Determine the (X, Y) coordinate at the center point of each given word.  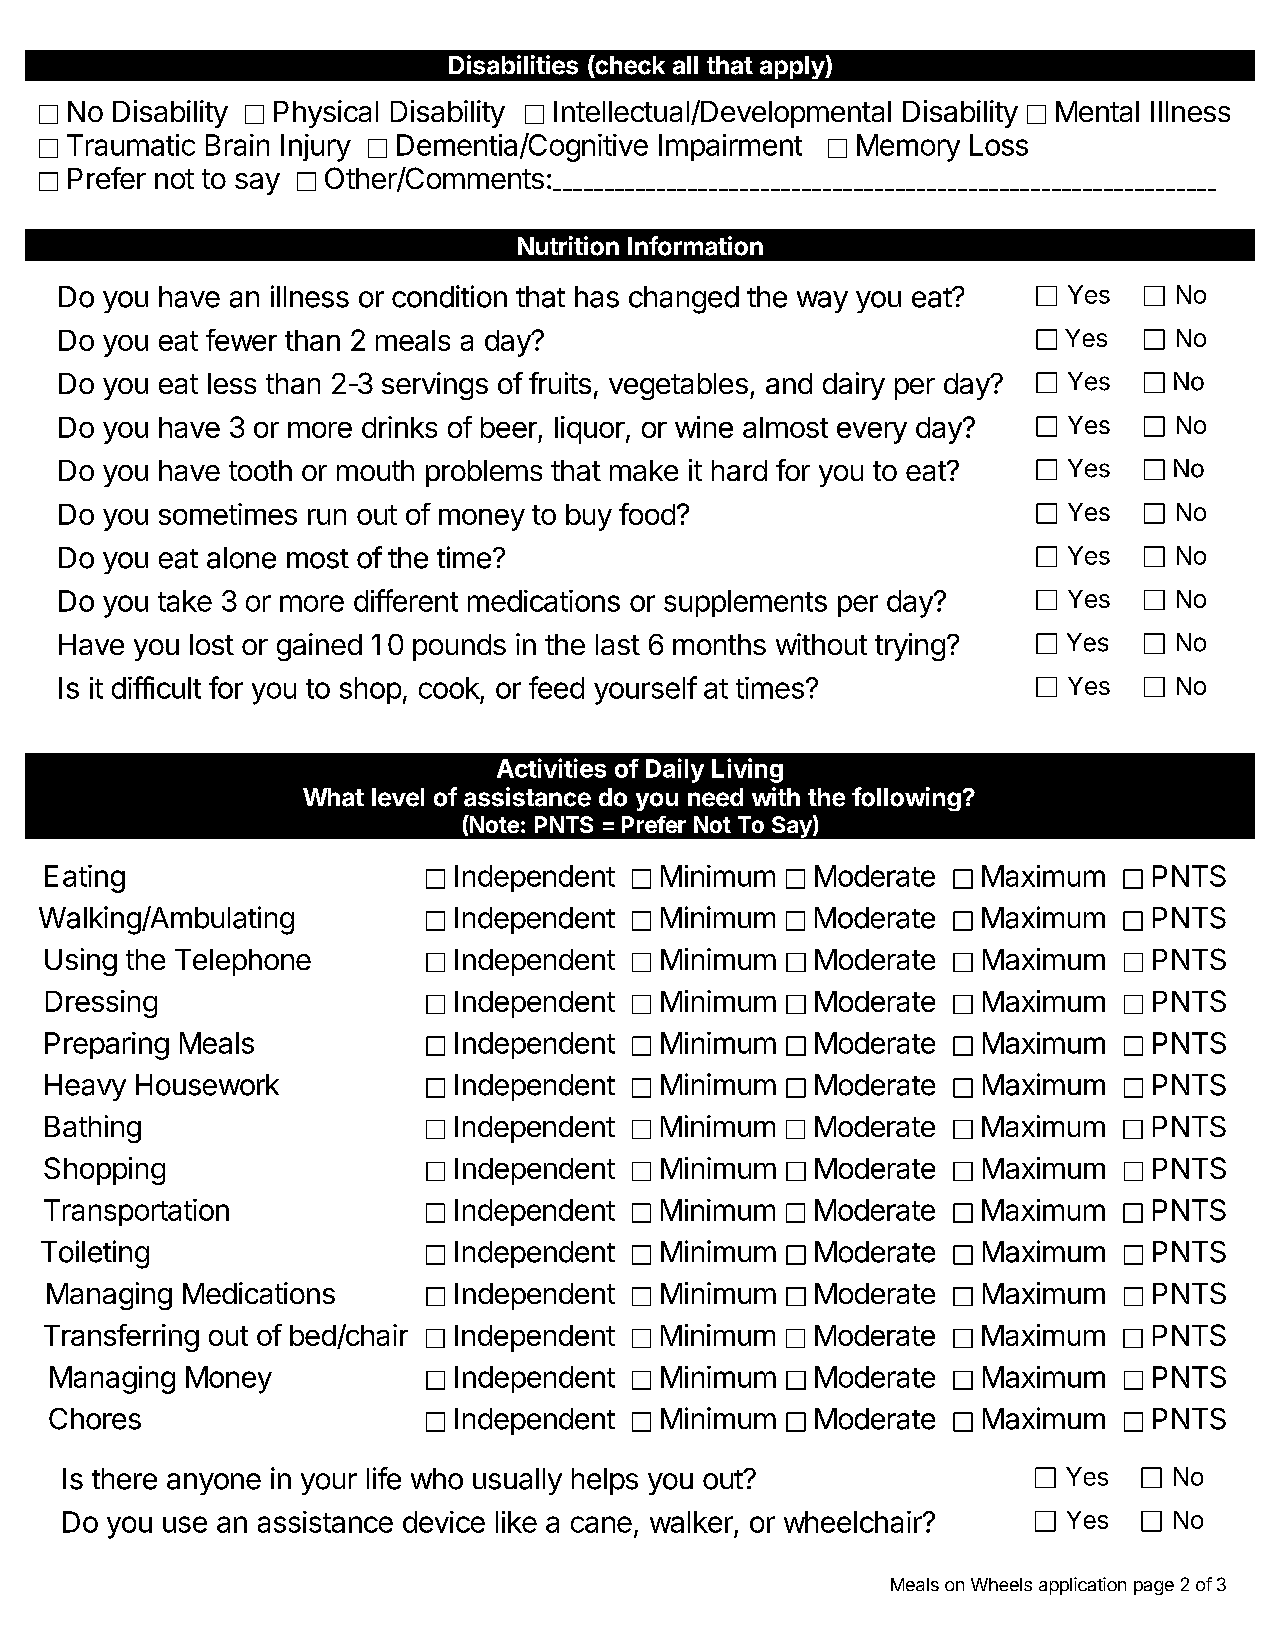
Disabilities (513, 65)
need (715, 797)
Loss (999, 145)
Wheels (1001, 1584)
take (185, 601)
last (618, 644)
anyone (214, 1484)
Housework (207, 1085)
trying (910, 647)
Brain (237, 145)
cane (601, 1524)
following (906, 799)
